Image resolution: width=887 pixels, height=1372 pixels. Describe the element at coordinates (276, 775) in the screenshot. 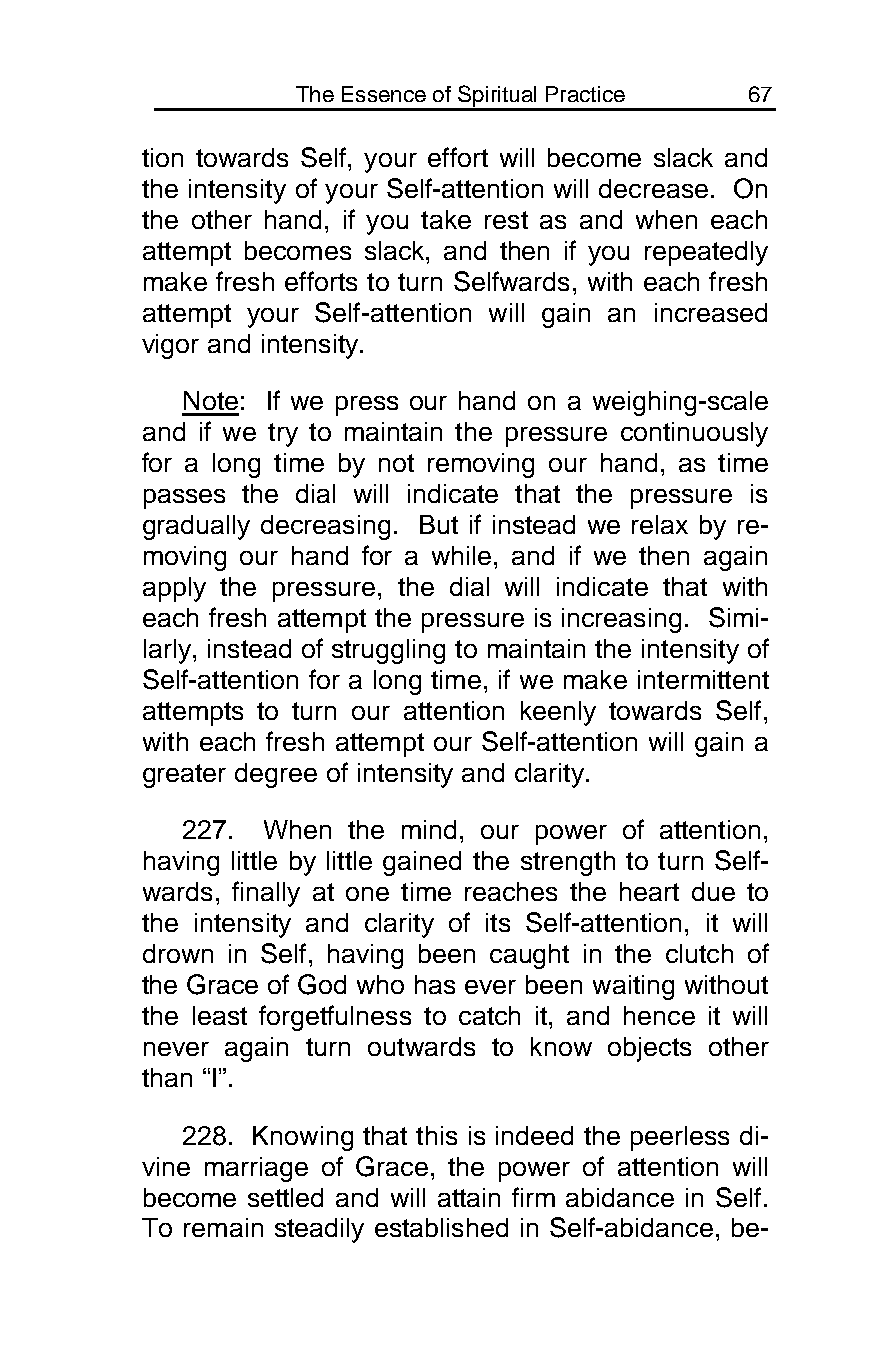

I see `degree` at that location.
